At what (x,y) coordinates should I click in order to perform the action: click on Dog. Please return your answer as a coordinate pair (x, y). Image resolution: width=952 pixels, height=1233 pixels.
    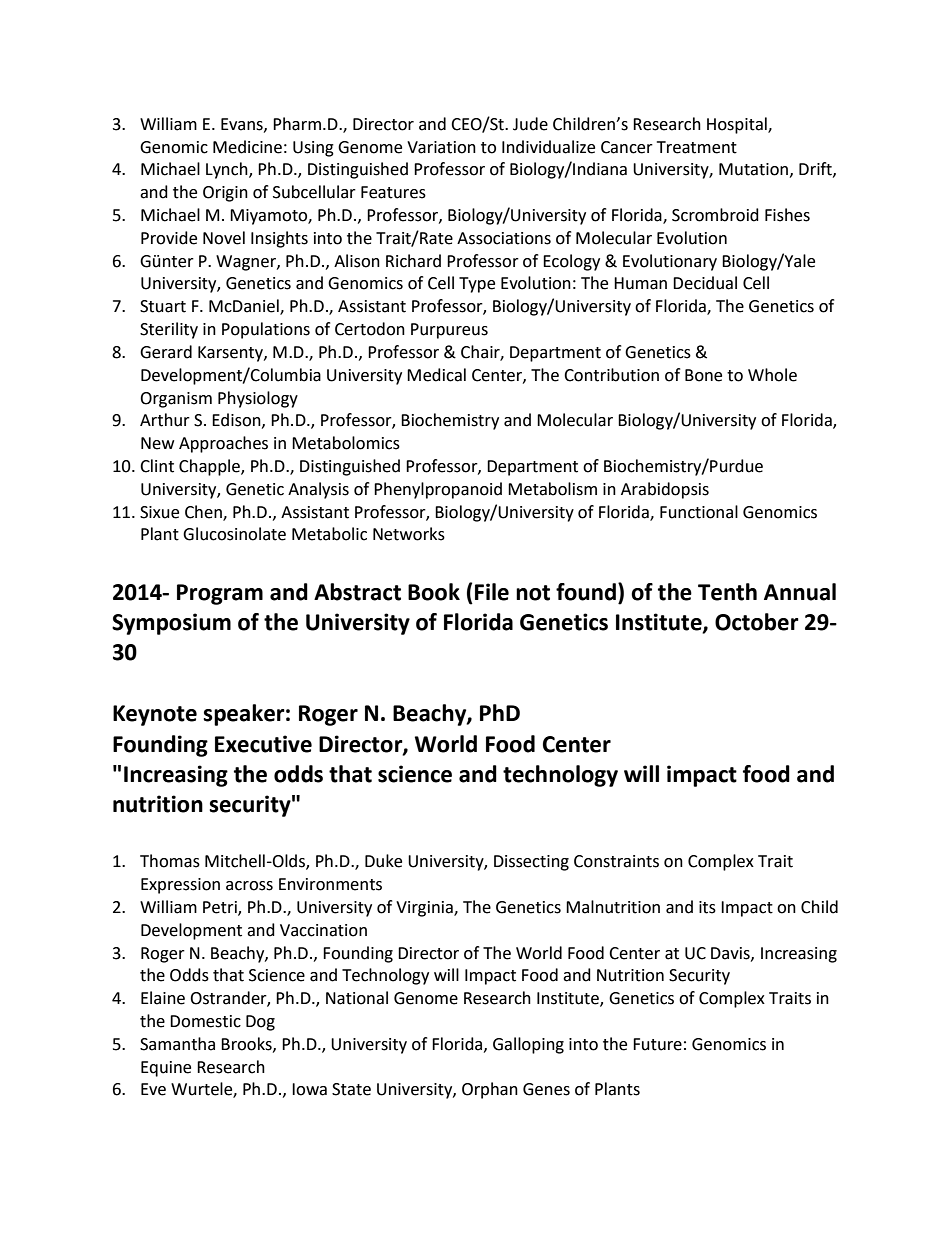
    Looking at the image, I should click on (260, 1023).
